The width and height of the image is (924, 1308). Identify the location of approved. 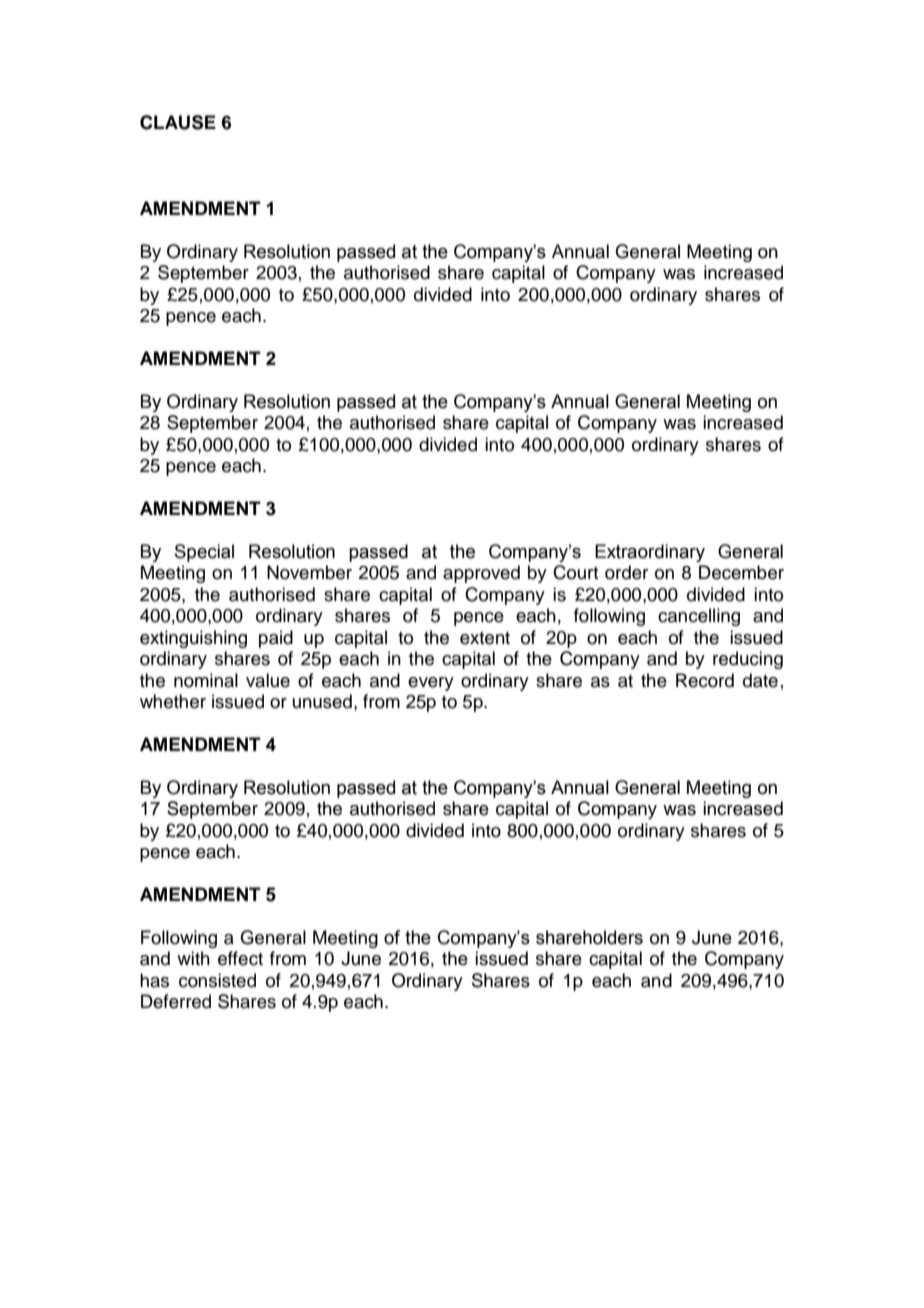
(481, 574).
